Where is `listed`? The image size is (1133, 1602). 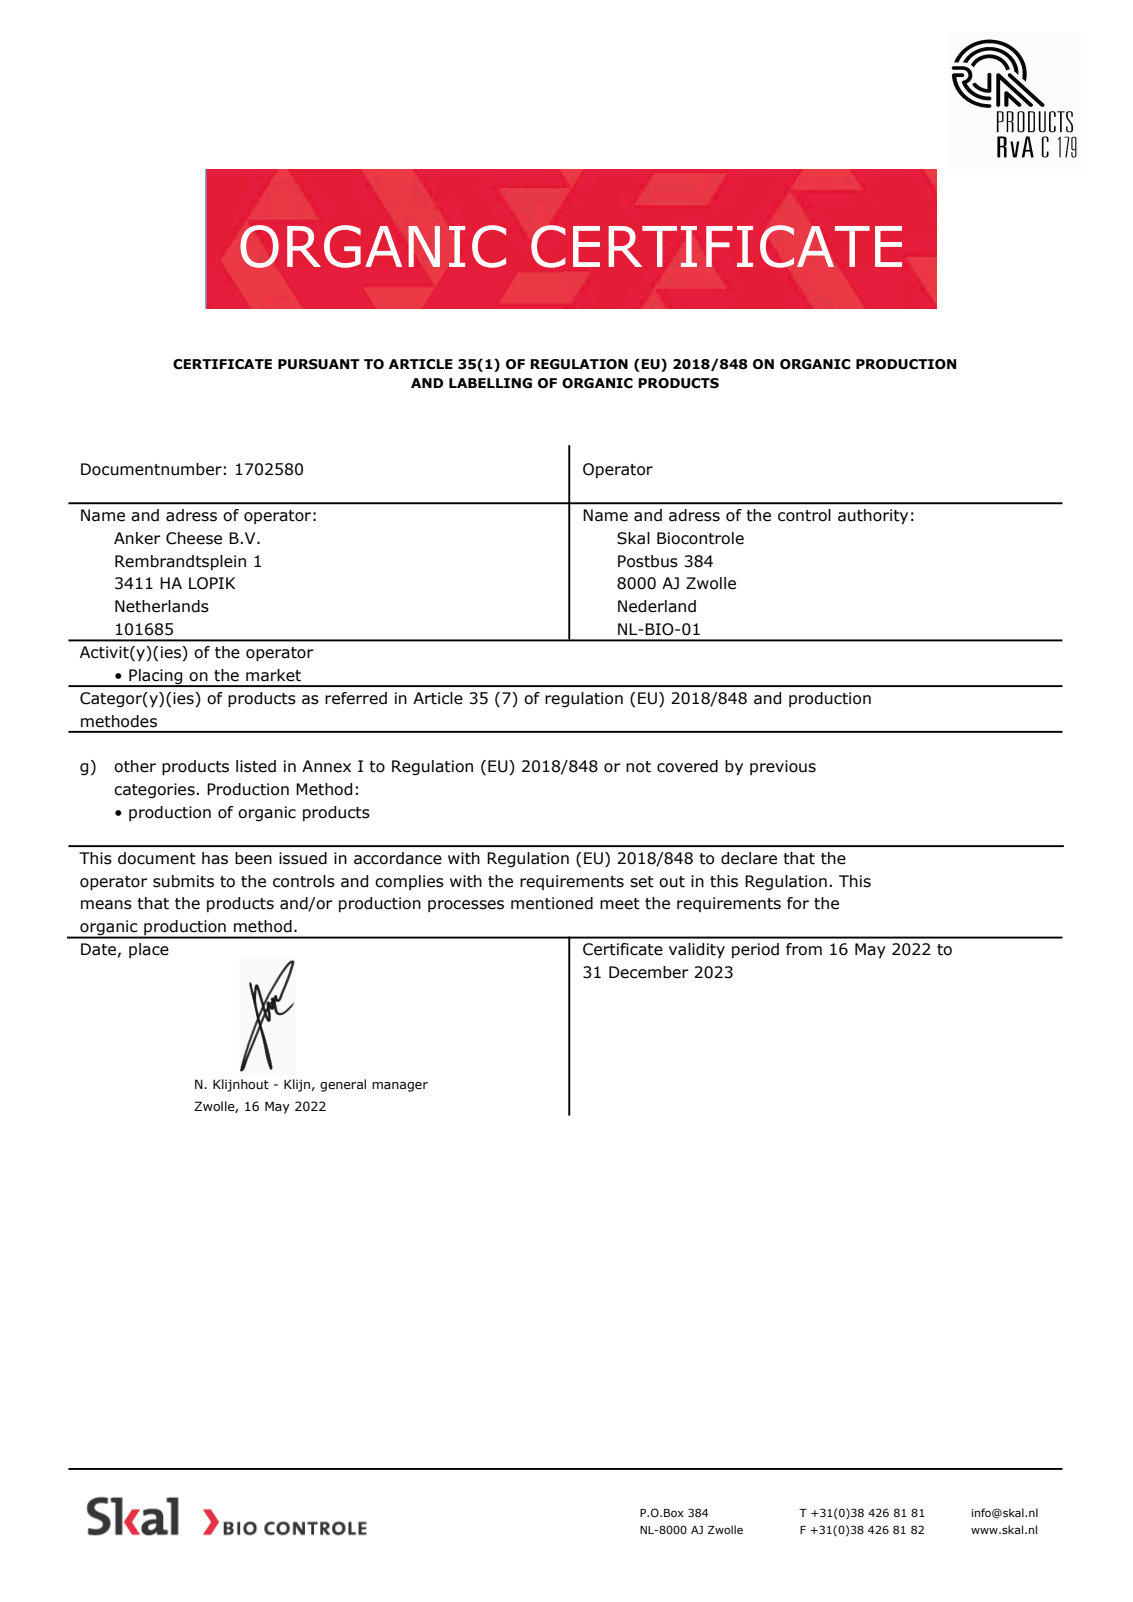
listed is located at coordinates (256, 766).
